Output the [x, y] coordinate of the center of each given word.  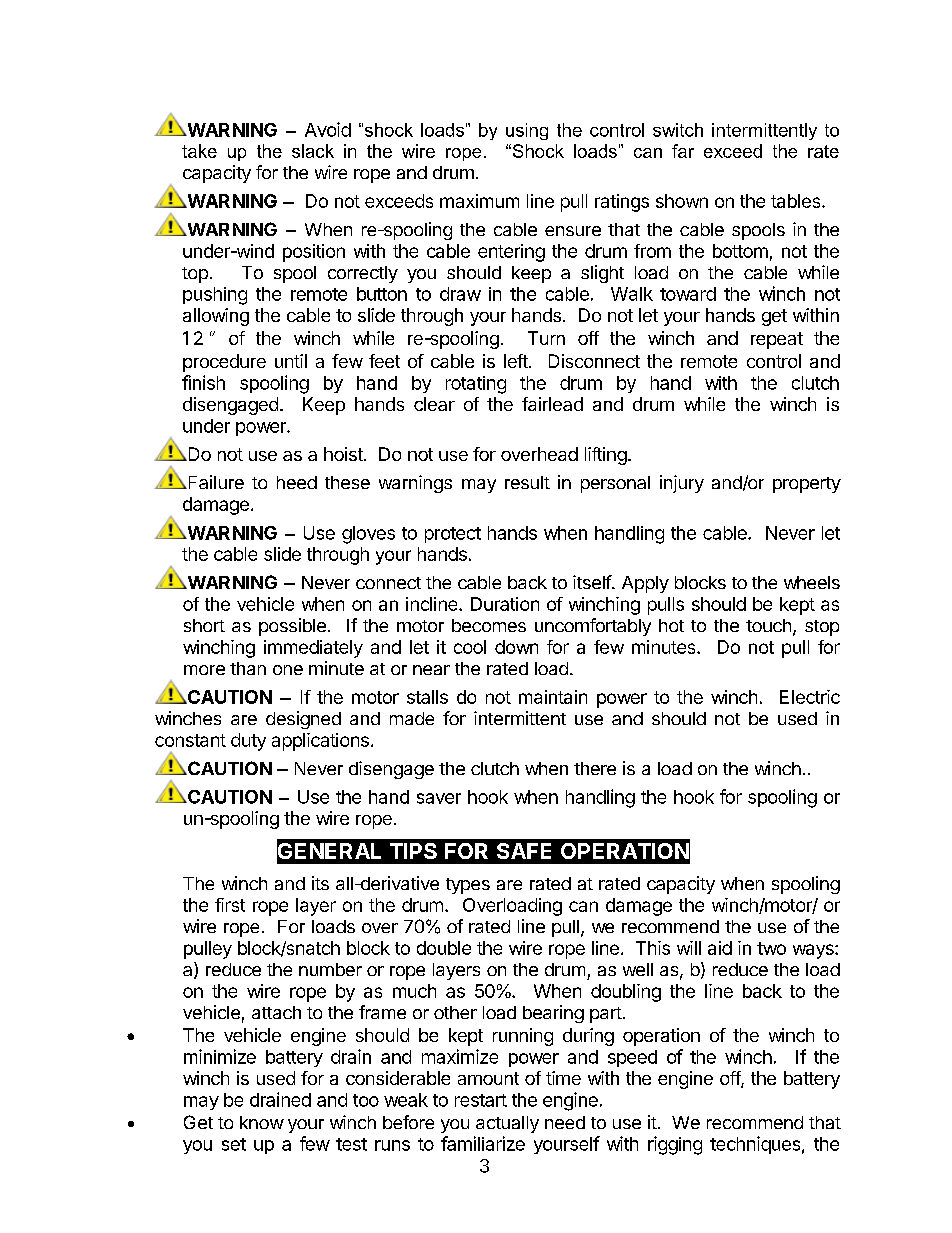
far [683, 151]
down [516, 647]
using [527, 131]
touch [768, 625]
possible [292, 627]
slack [313, 151]
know [262, 1122]
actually [507, 1124]
